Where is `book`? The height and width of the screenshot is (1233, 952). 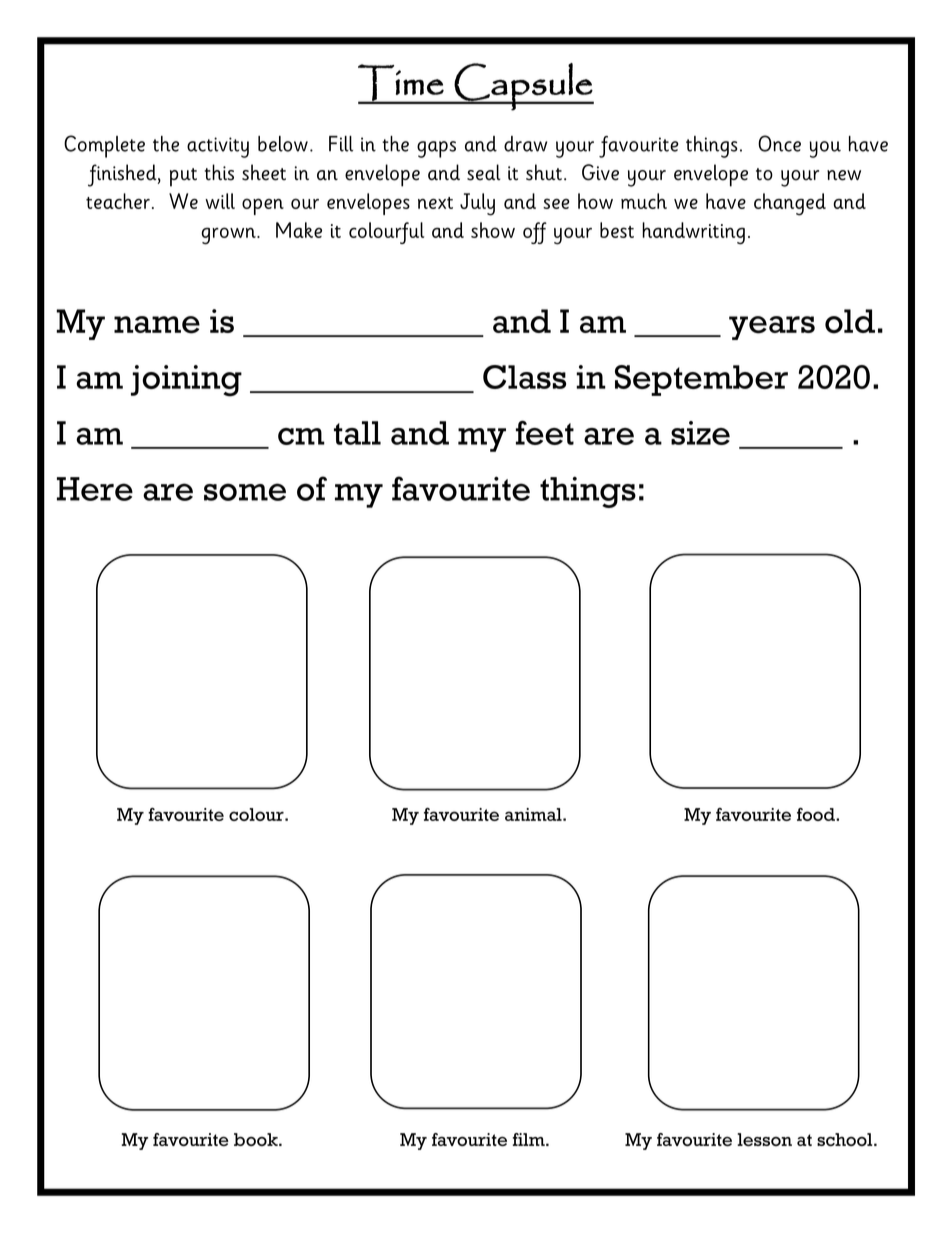 book is located at coordinates (257, 1139).
